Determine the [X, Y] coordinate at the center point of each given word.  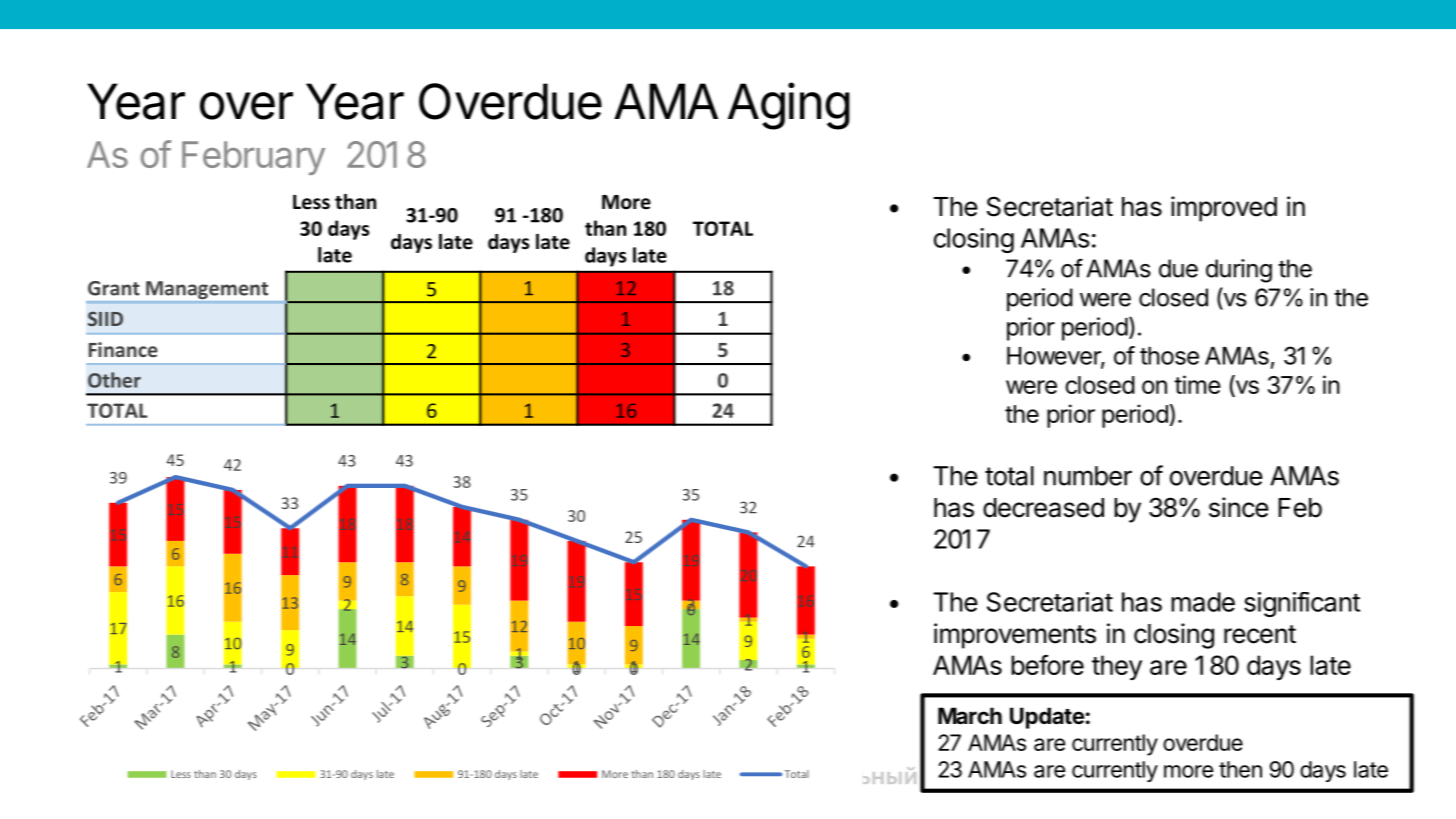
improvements [1015, 636]
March [970, 716]
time [1197, 384]
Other [114, 380]
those [1169, 356]
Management [207, 290]
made [1203, 602]
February [253, 158]
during [1239, 271]
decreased [1043, 508]
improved [1224, 209]
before [1047, 665]
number [1088, 476]
